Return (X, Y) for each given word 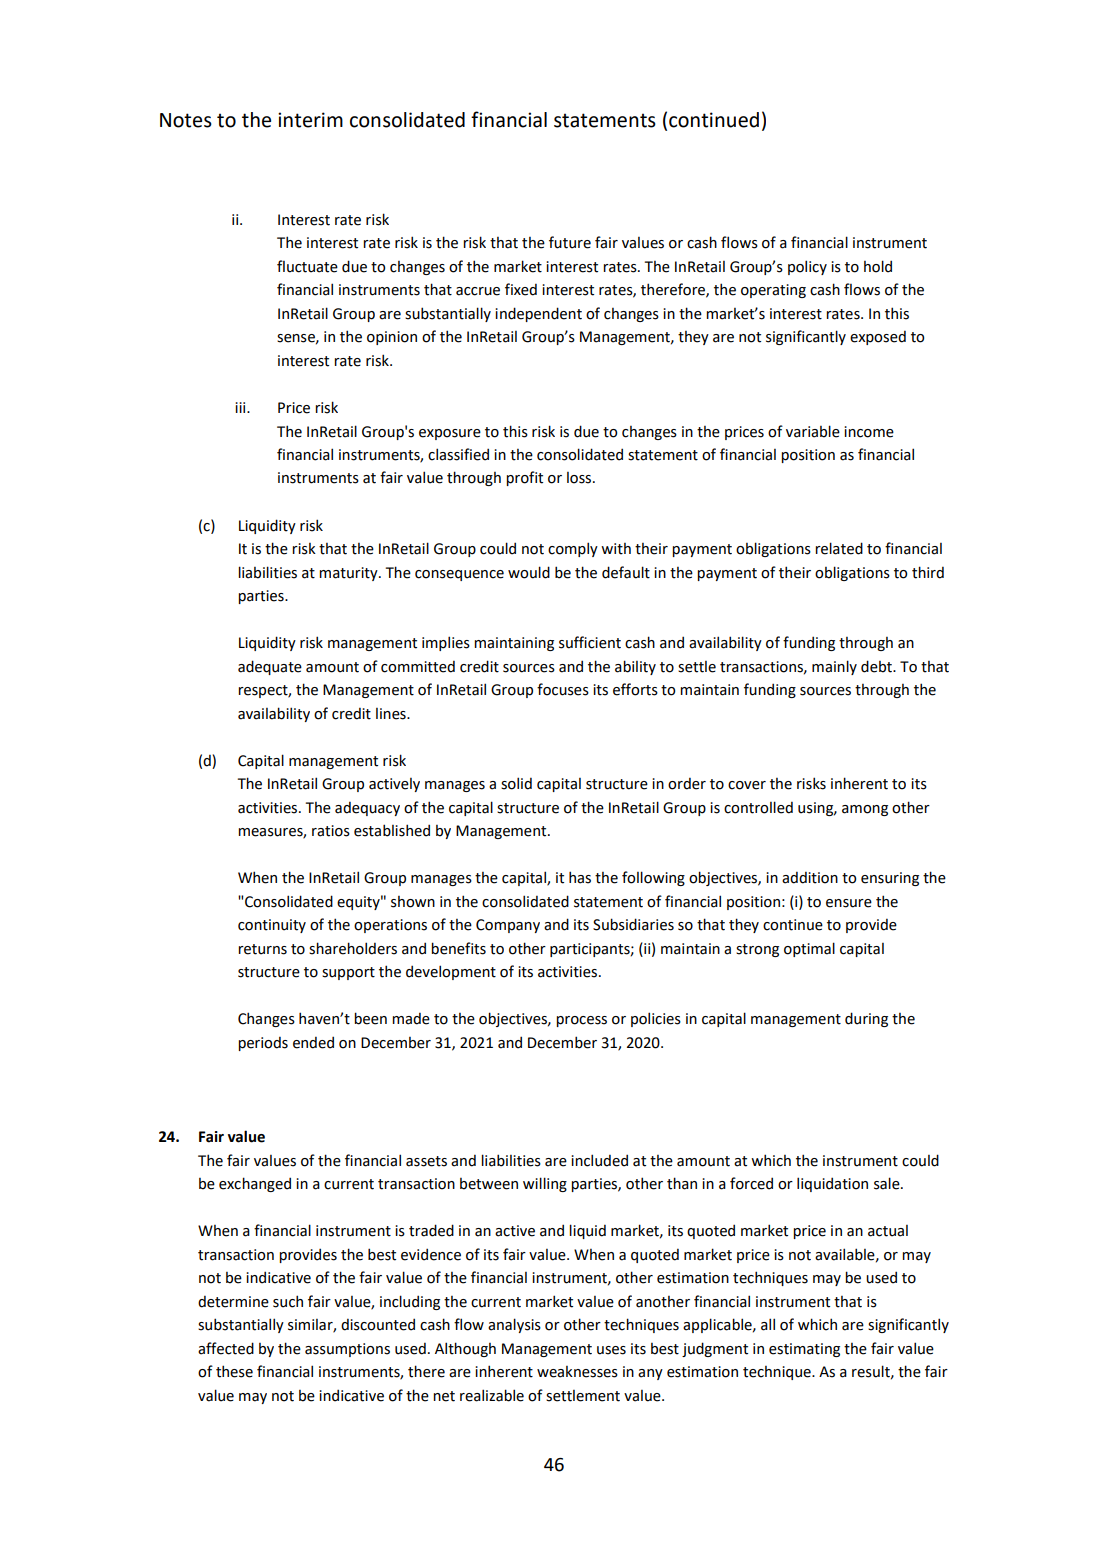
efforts (635, 689)
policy (807, 267)
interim (310, 120)
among (865, 810)
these (234, 1371)
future (570, 242)
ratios (331, 831)
